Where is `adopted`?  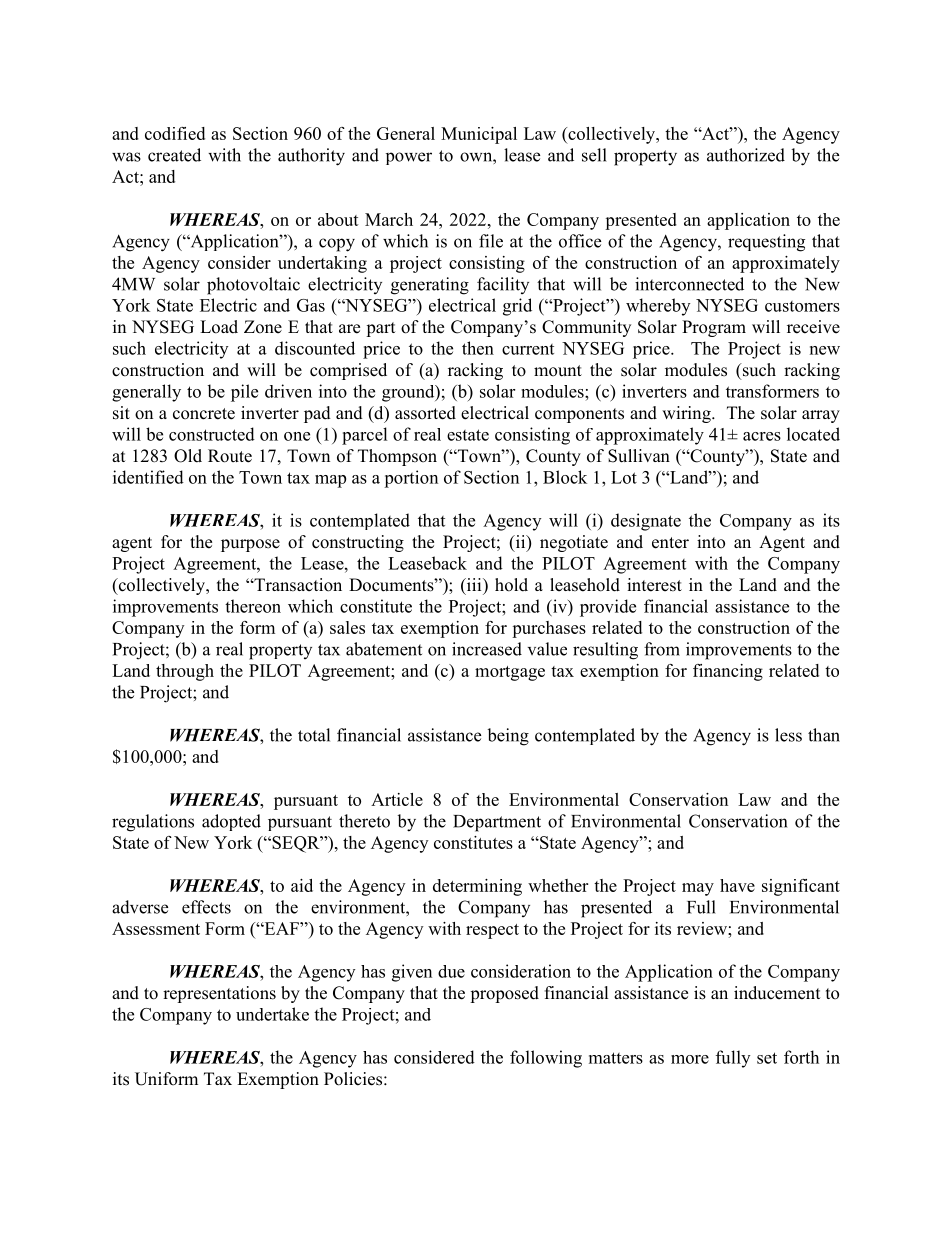
adopted is located at coordinates (231, 822).
